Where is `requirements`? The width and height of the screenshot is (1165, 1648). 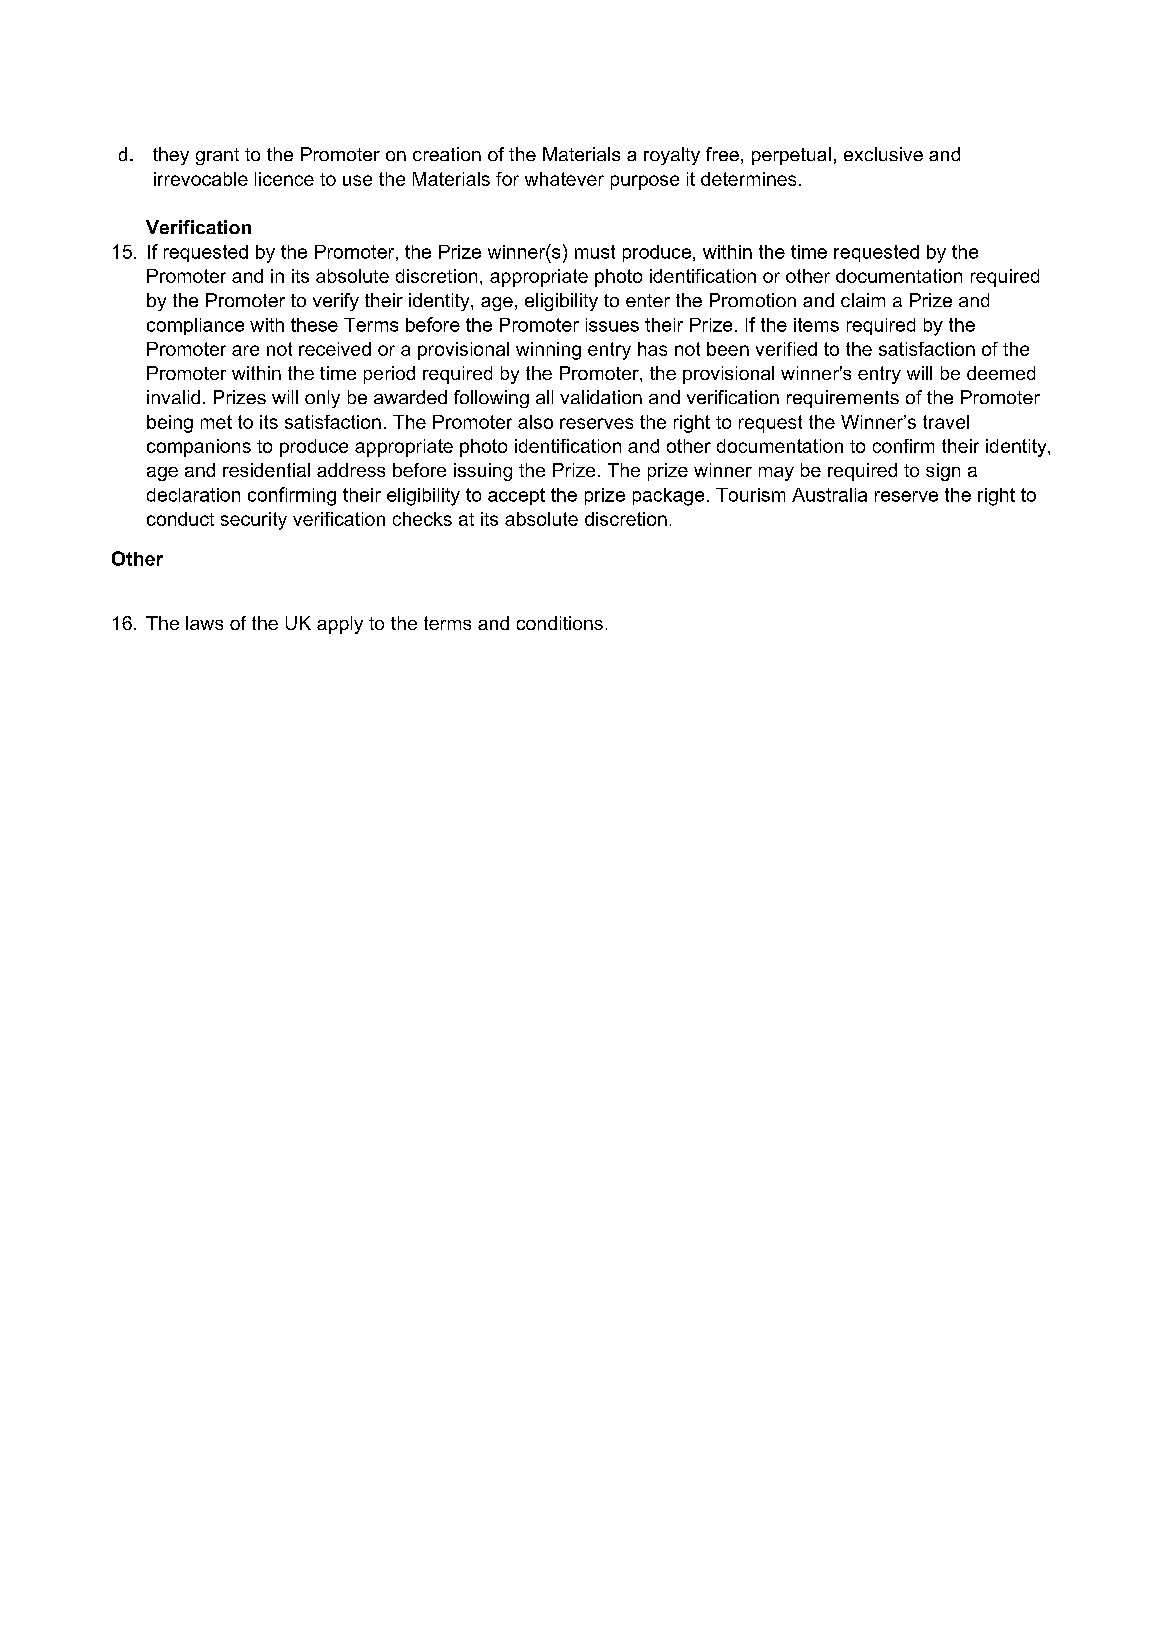
requirements is located at coordinates (843, 399).
